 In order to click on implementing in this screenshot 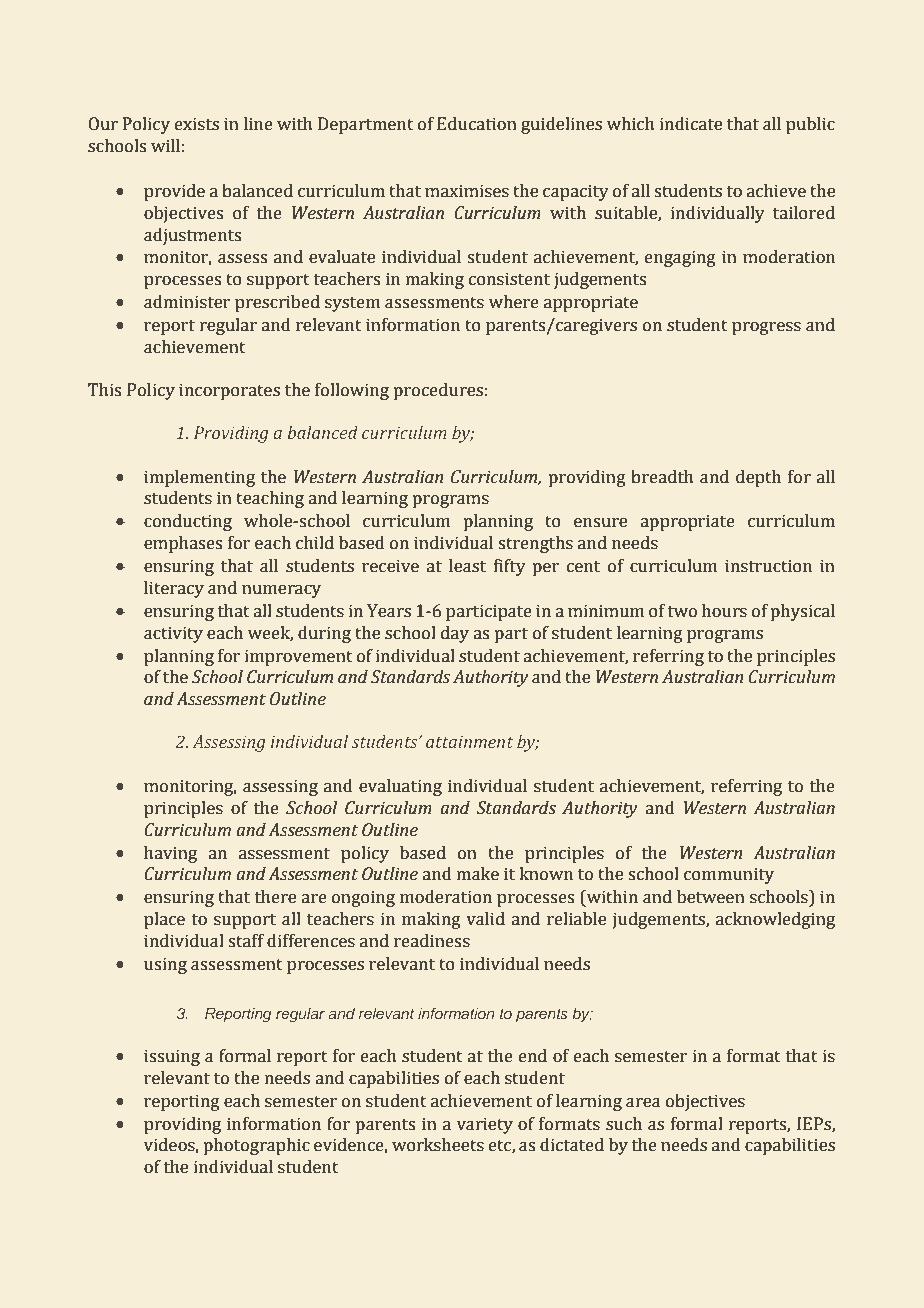, I will do `click(199, 478)`.
